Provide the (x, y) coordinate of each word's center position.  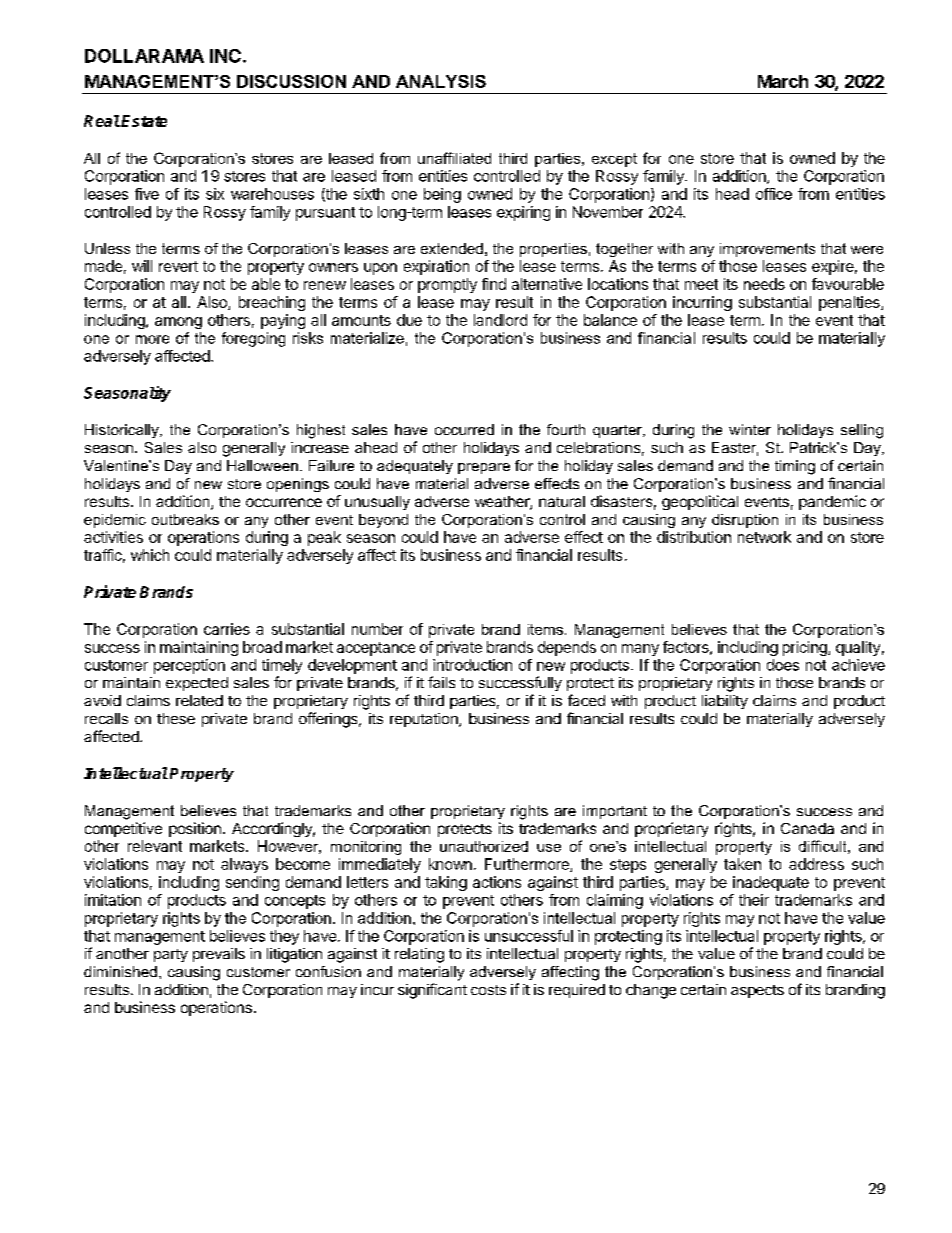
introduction (472, 665)
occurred (464, 429)
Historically (123, 431)
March (783, 81)
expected (197, 684)
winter (750, 429)
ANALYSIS (441, 81)
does (783, 665)
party (171, 955)
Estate (144, 121)
